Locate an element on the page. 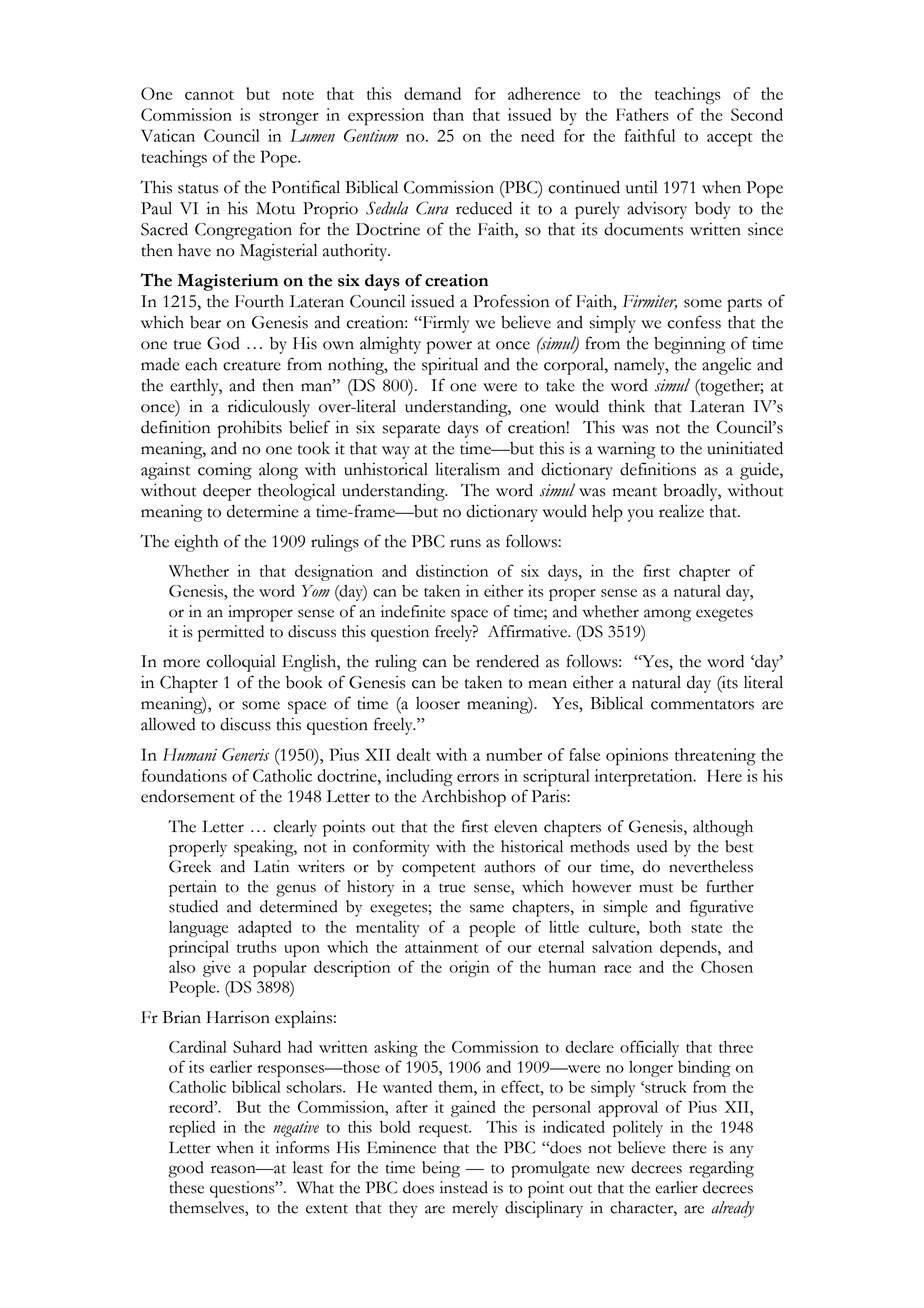 The width and height of the document is (924, 1308). creature is located at coordinates (252, 366).
